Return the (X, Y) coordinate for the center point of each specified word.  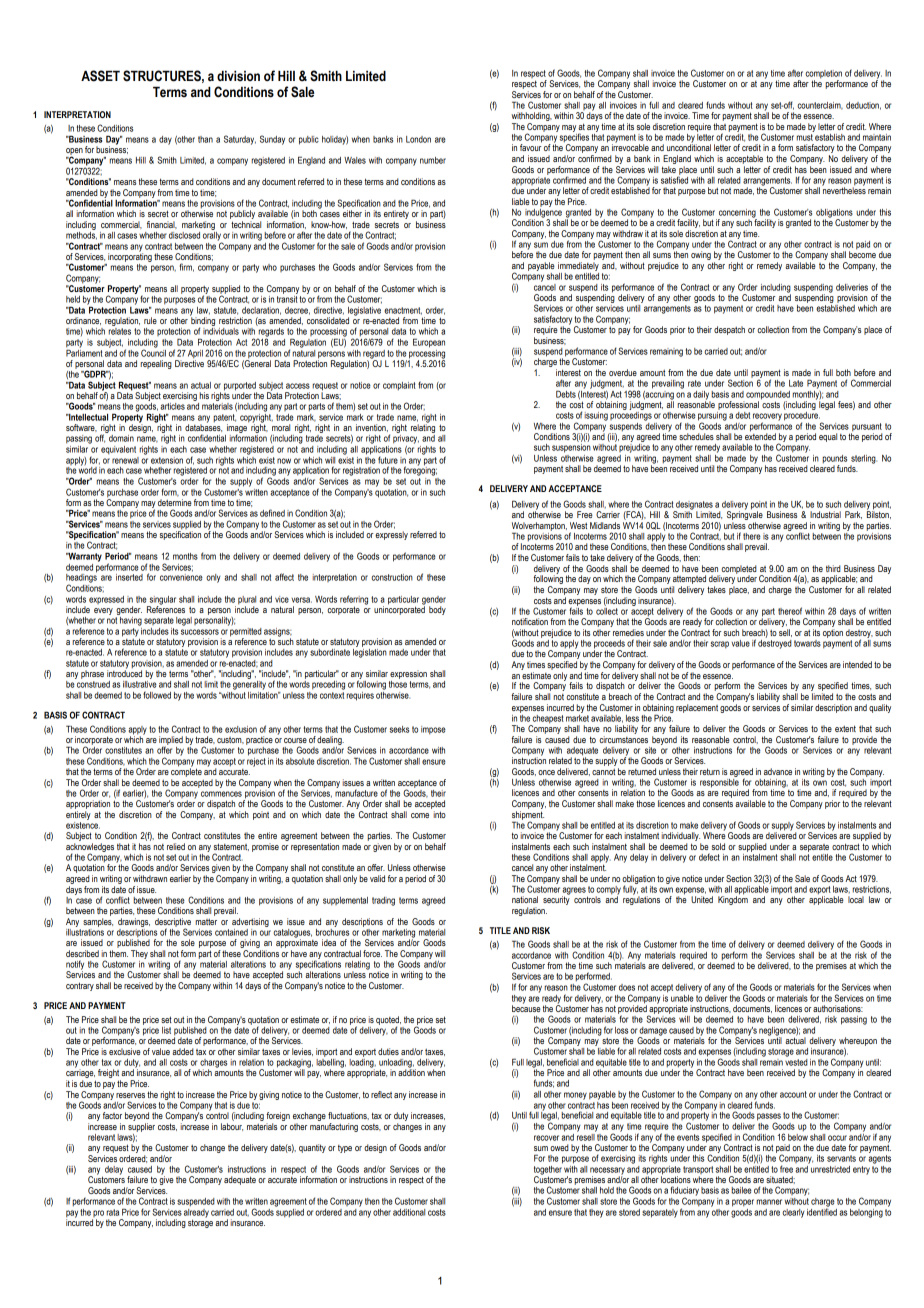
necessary (607, 1172)
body (437, 610)
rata (113, 1212)
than (205, 139)
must (805, 136)
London (418, 139)
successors (200, 632)
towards (807, 643)
